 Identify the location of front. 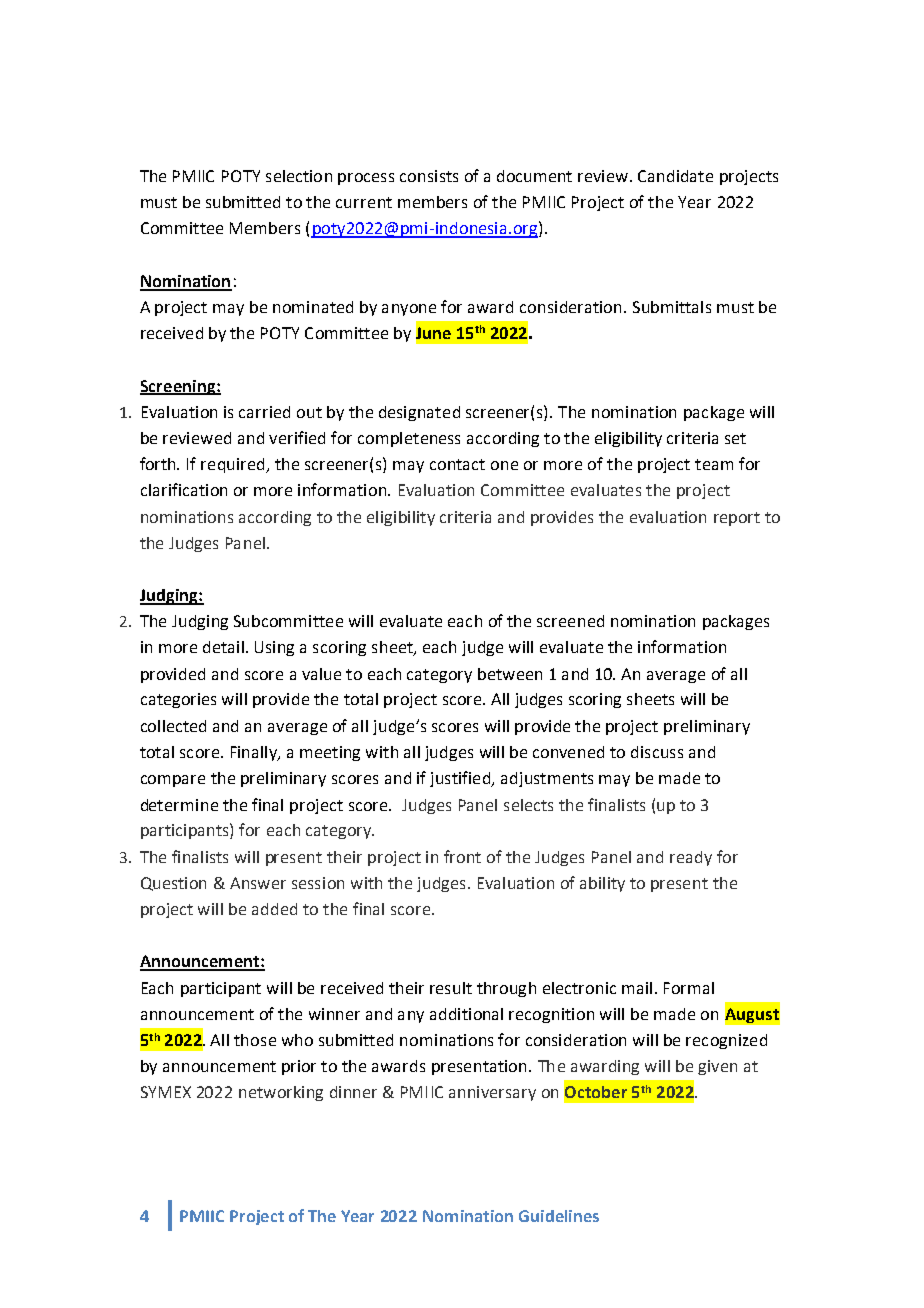
(462, 856).
